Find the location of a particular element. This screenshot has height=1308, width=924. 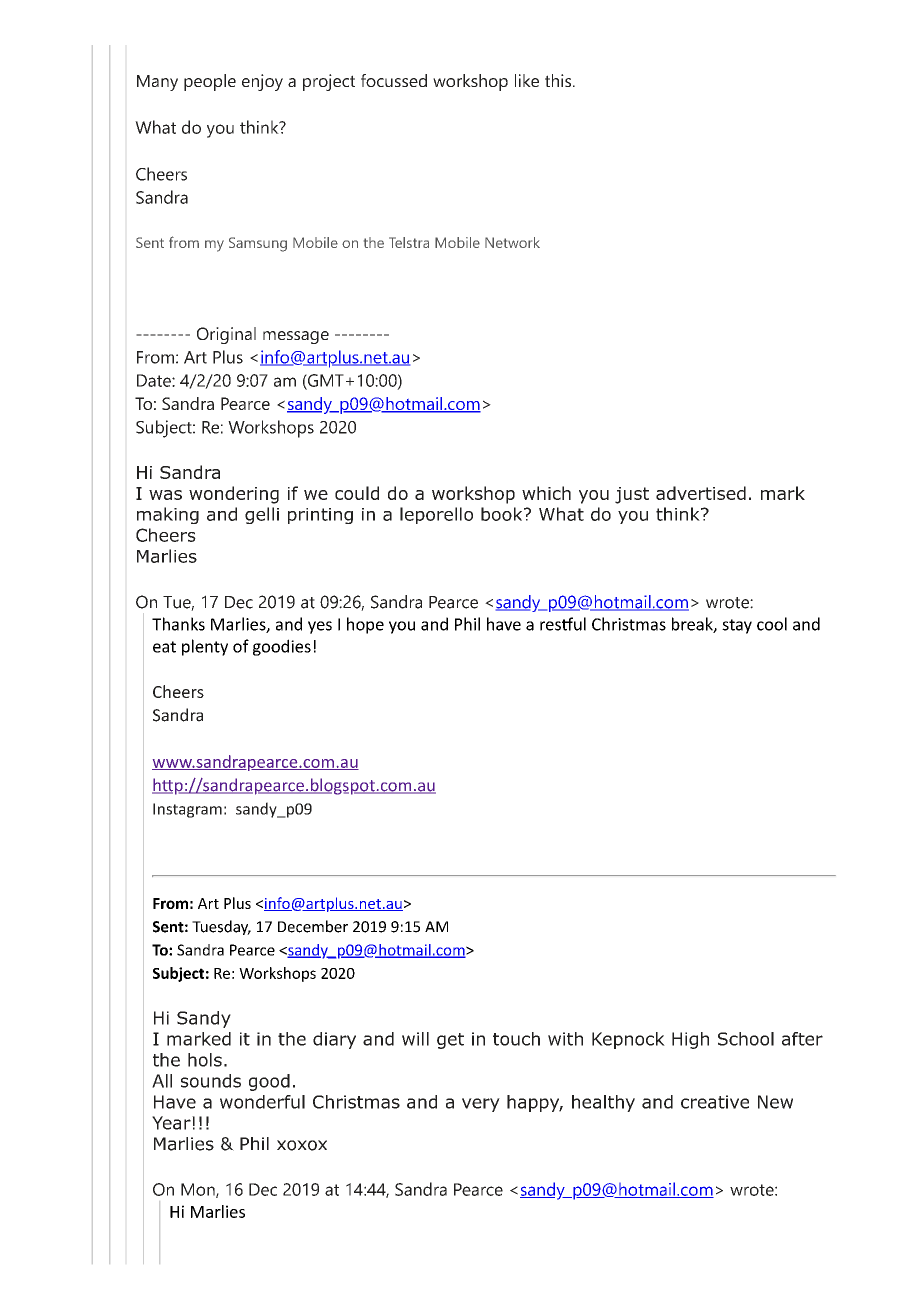

this is located at coordinates (558, 80).
